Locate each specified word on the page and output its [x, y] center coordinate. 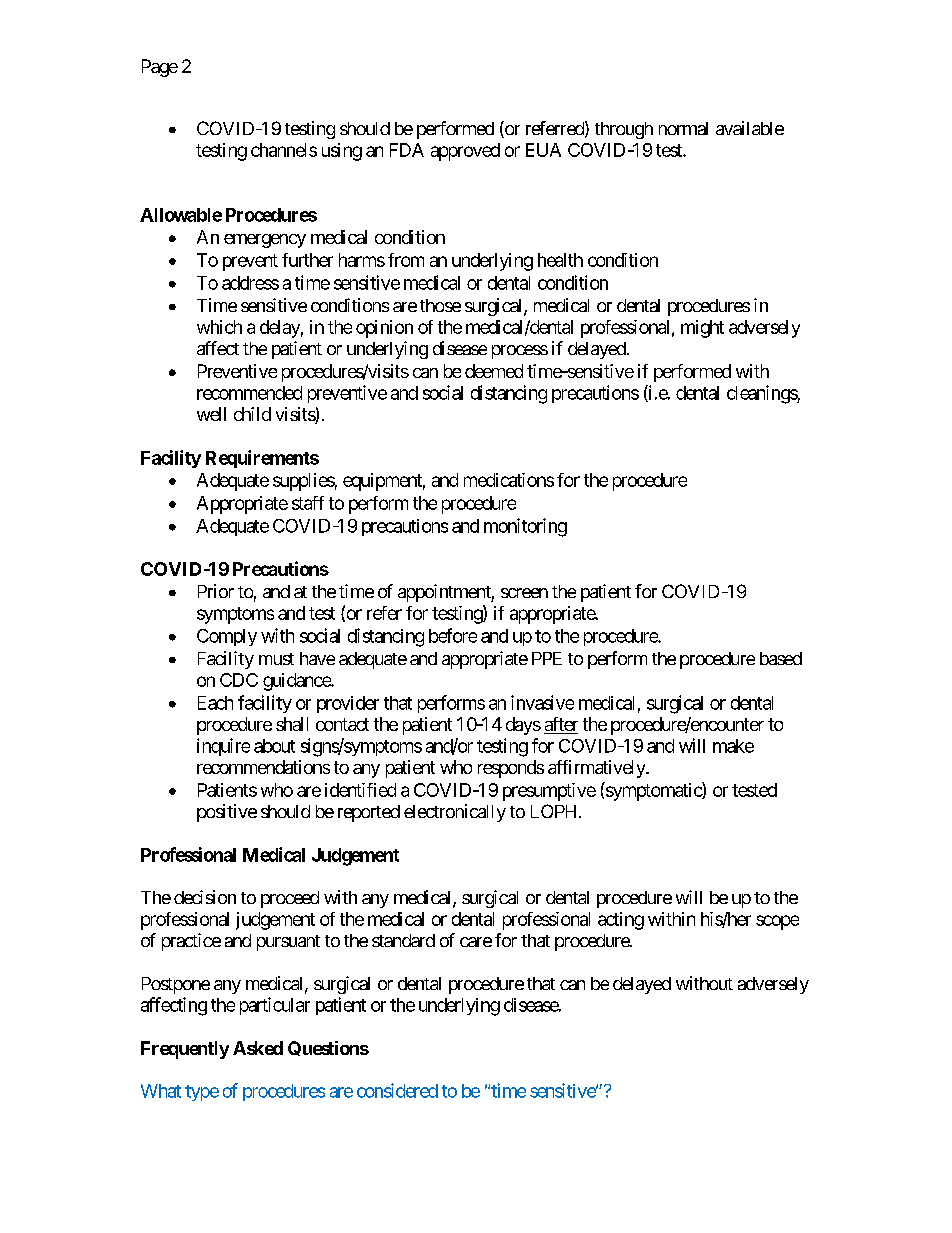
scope [777, 922]
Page [160, 68]
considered [397, 1090]
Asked [258, 1048]
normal [683, 128]
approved [465, 152]
